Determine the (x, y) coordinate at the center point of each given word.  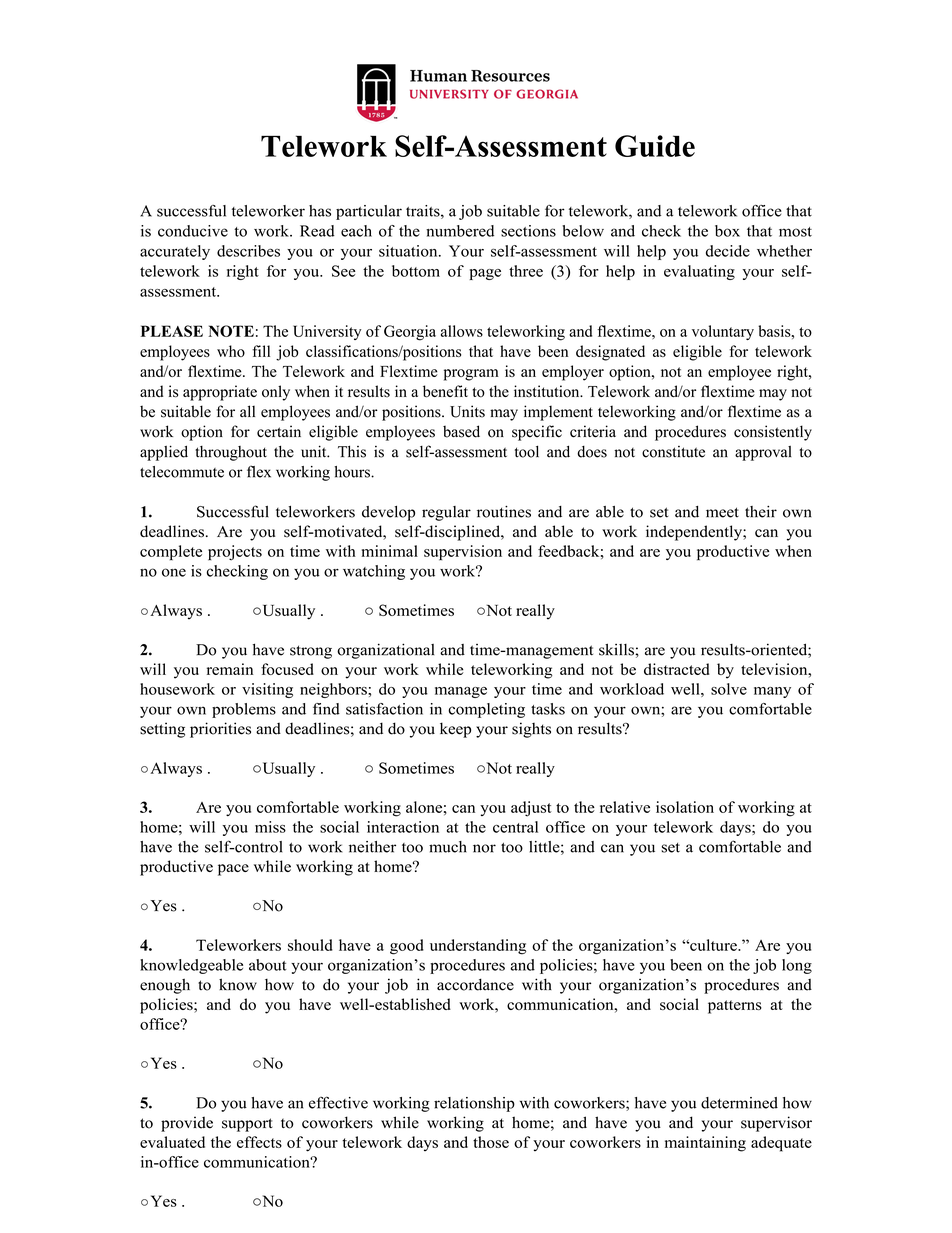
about (268, 965)
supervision (463, 553)
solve (729, 689)
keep (455, 730)
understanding (478, 947)
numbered (460, 231)
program (471, 375)
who (231, 351)
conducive (193, 231)
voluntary (723, 332)
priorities (220, 730)
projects (235, 553)
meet (722, 512)
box (727, 231)
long (797, 966)
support (247, 1125)
